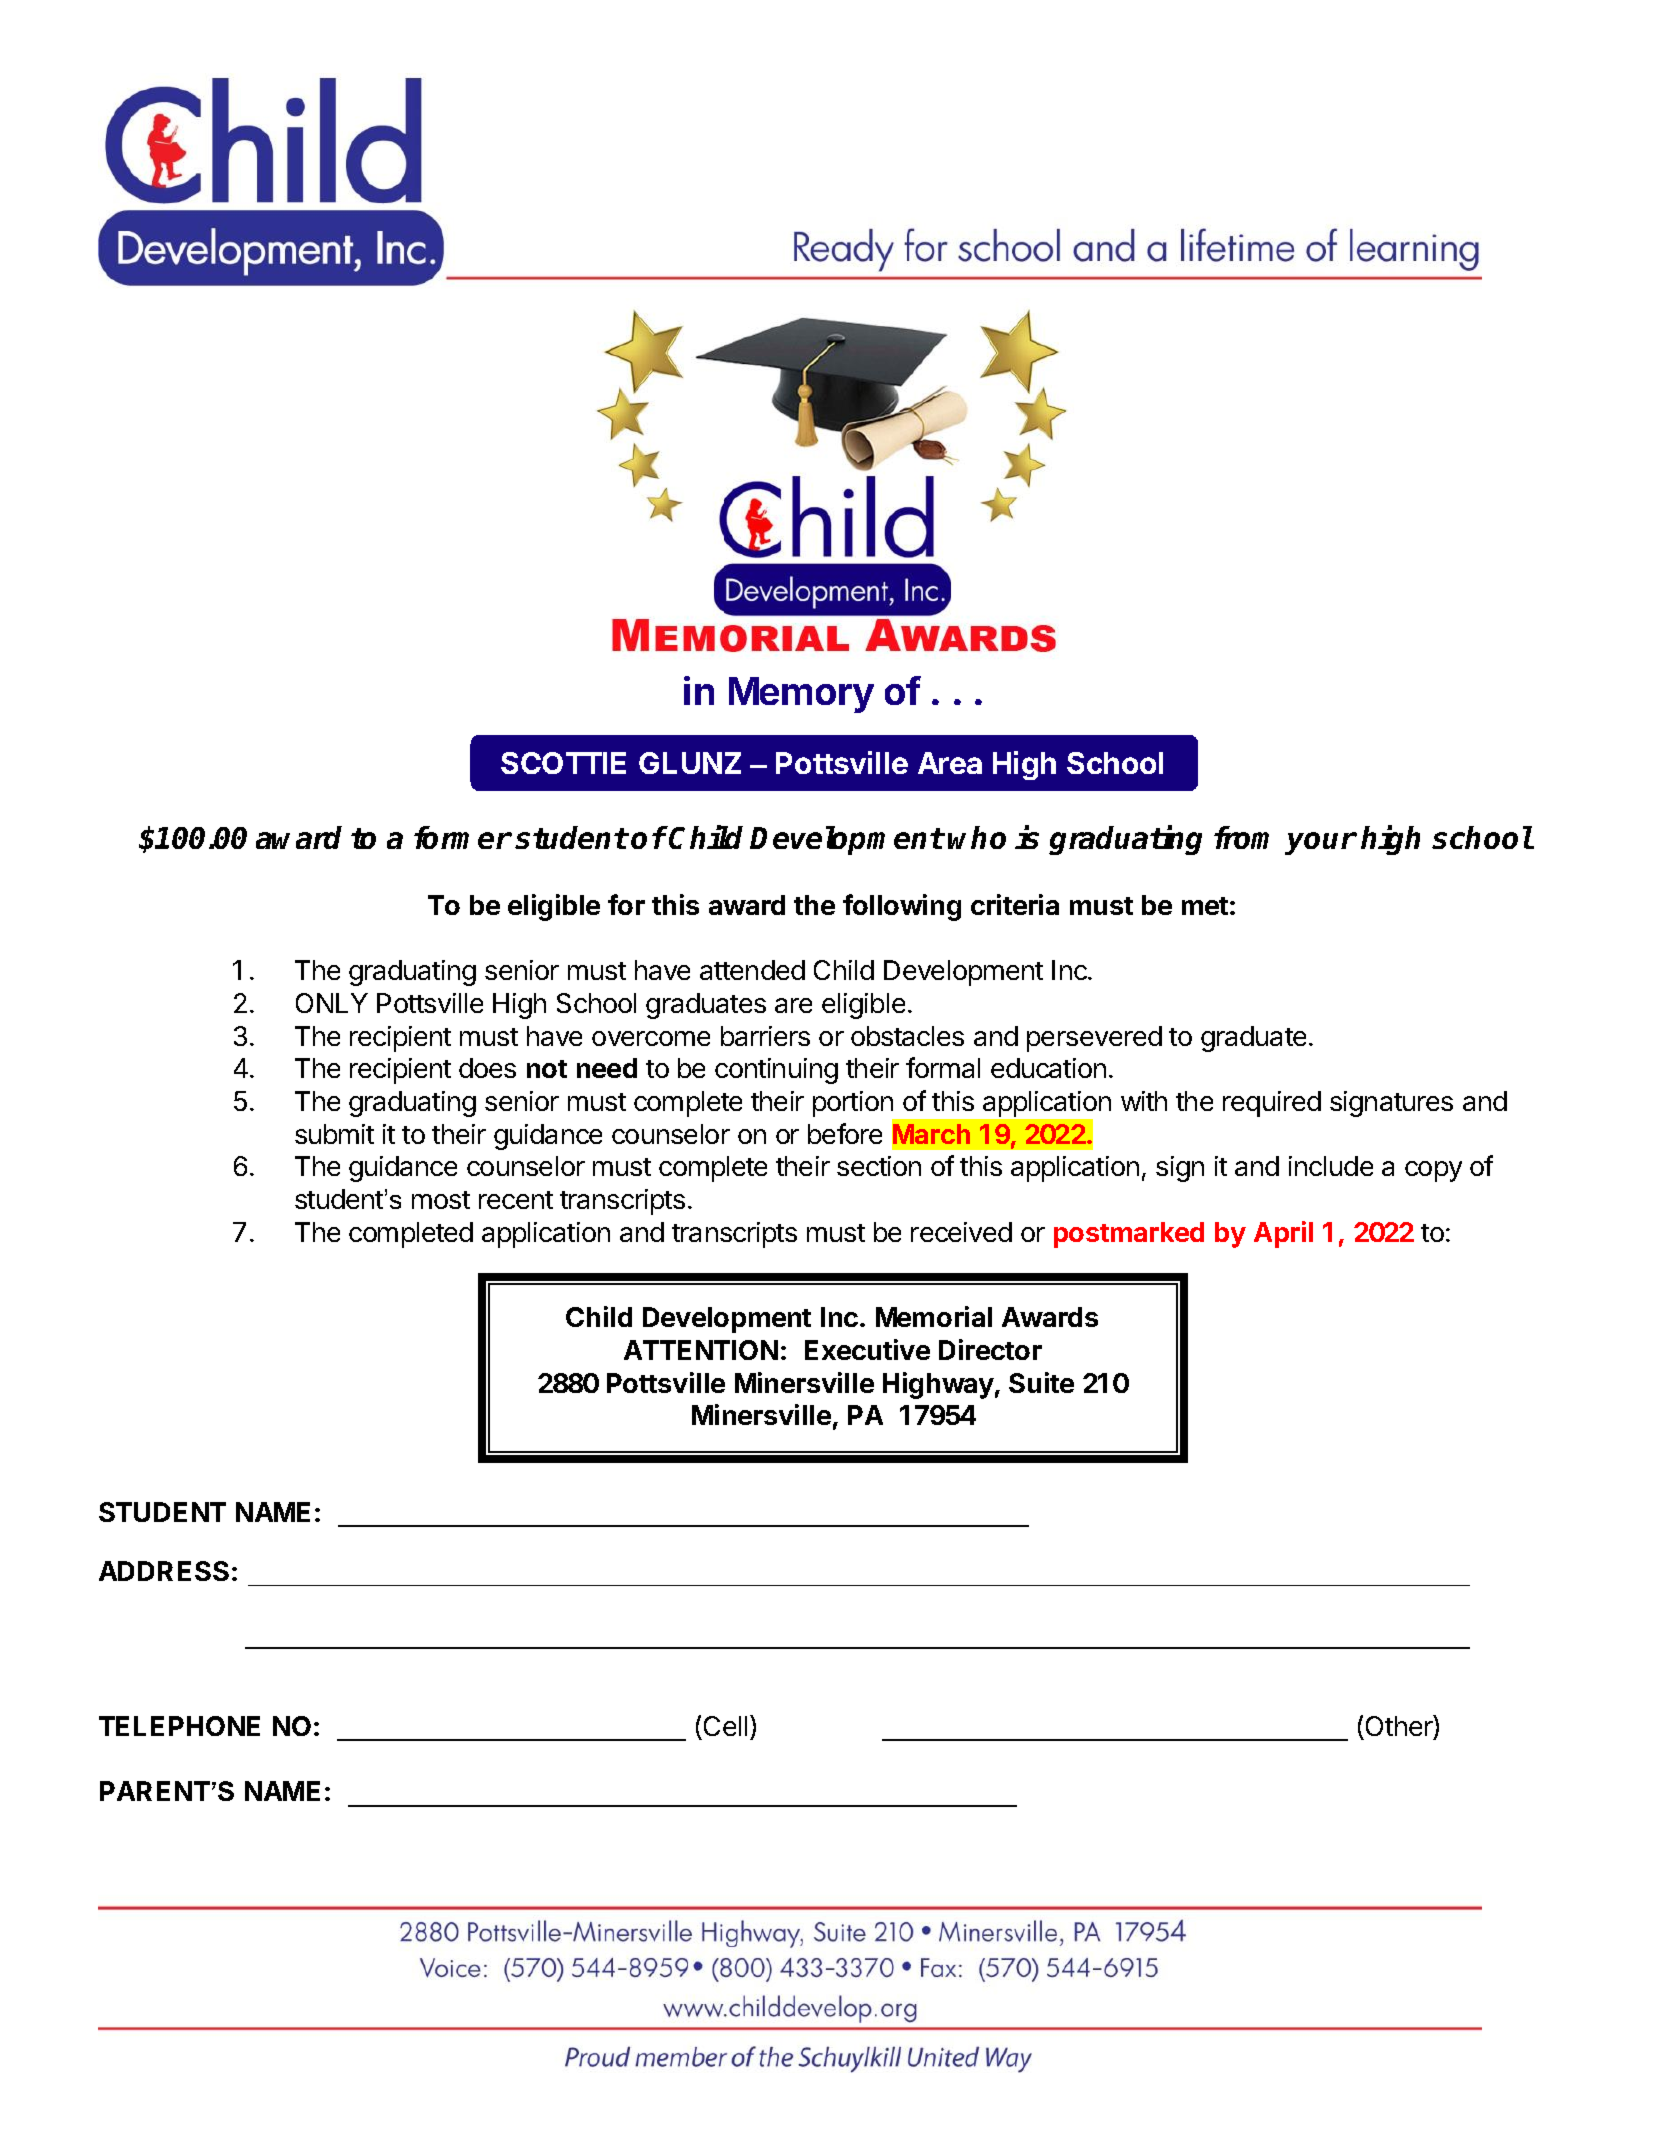 The image size is (1666, 2156). Describe the element at coordinates (441, 1200) in the screenshot. I see `most` at that location.
